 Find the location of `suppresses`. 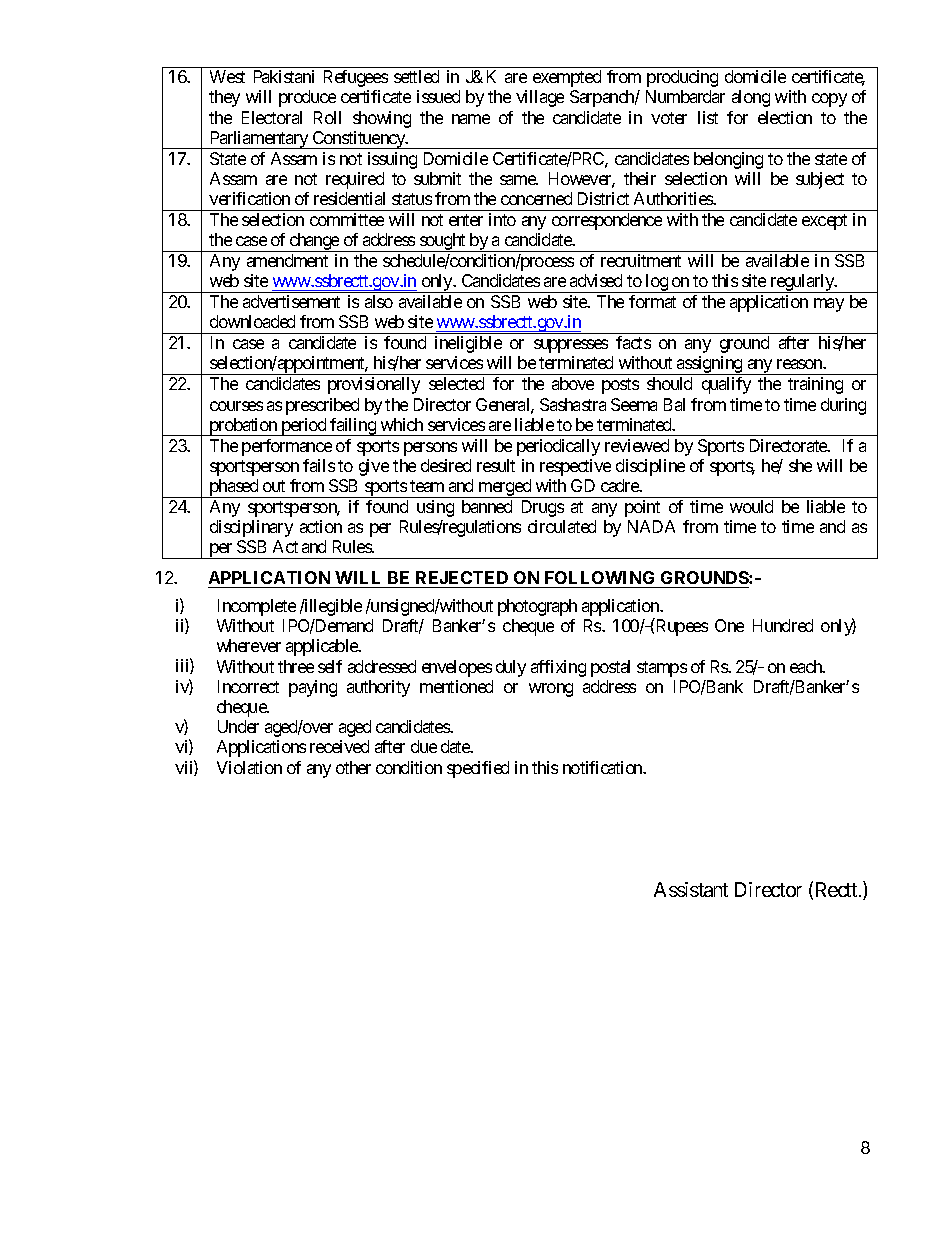

suppresses is located at coordinates (571, 346).
